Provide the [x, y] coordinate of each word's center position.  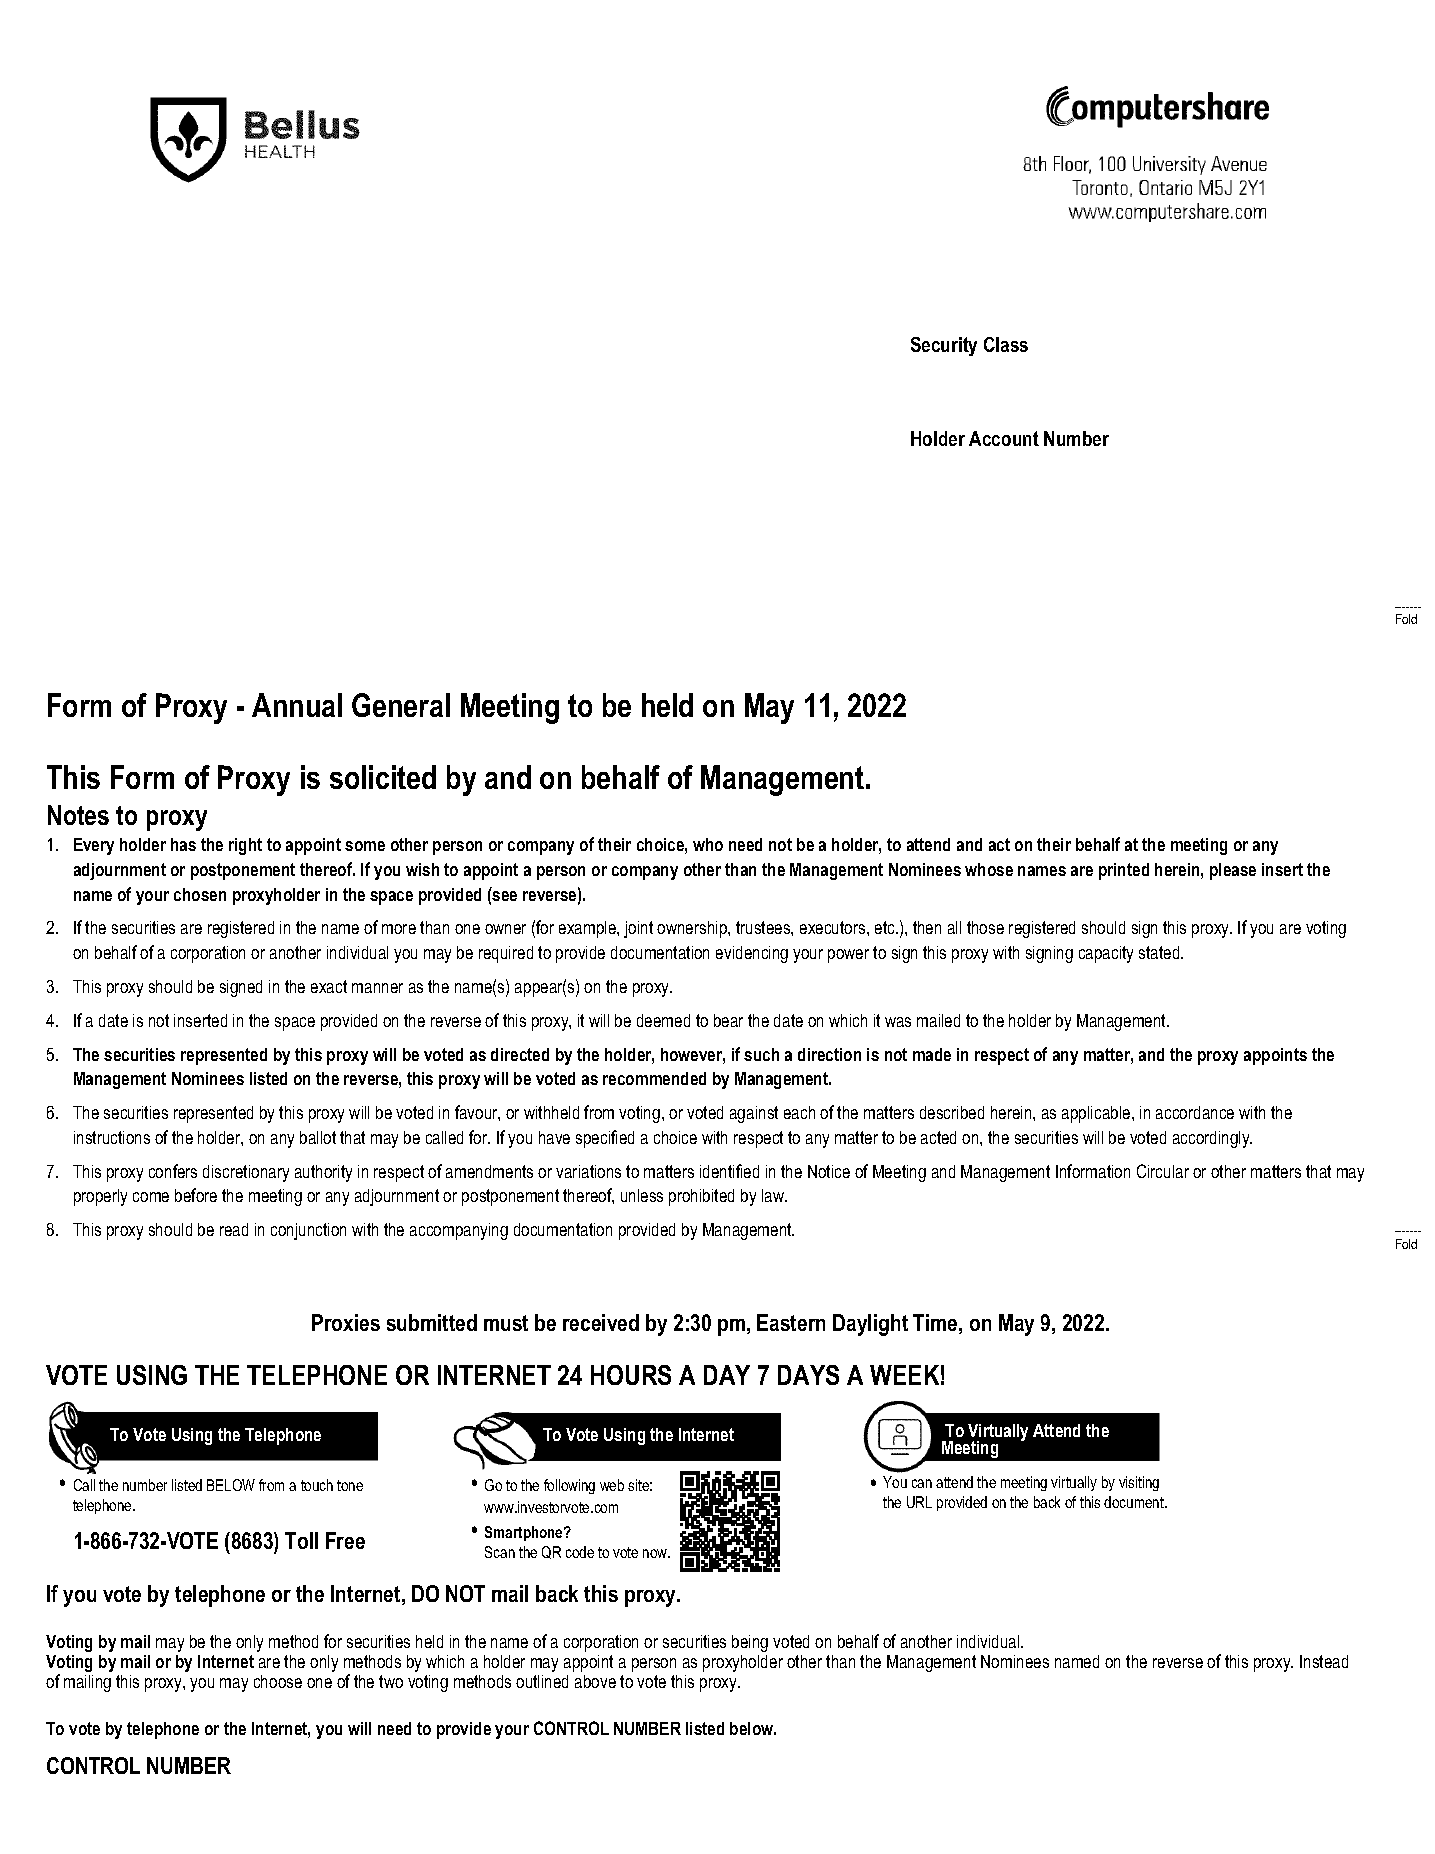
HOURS [631, 1375]
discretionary [246, 1173]
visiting [1139, 1483]
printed [1124, 871]
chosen [200, 894]
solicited [383, 777]
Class [1006, 344]
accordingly [1212, 1139]
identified [729, 1171]
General [401, 705]
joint [638, 929]
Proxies [346, 1322]
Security [944, 346]
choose [278, 1681]
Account [1004, 438]
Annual [297, 705]
